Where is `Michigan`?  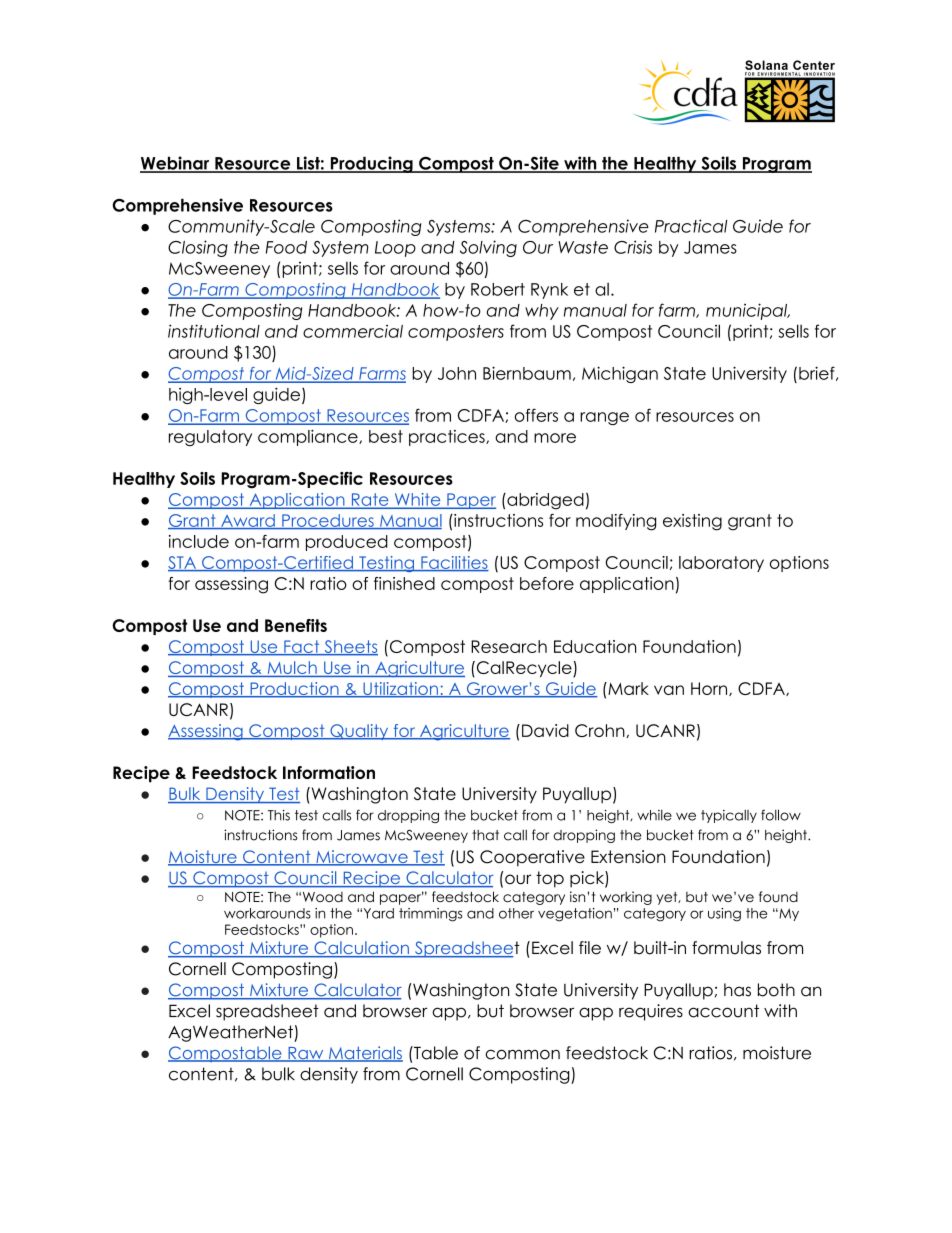 Michigan is located at coordinates (620, 374).
